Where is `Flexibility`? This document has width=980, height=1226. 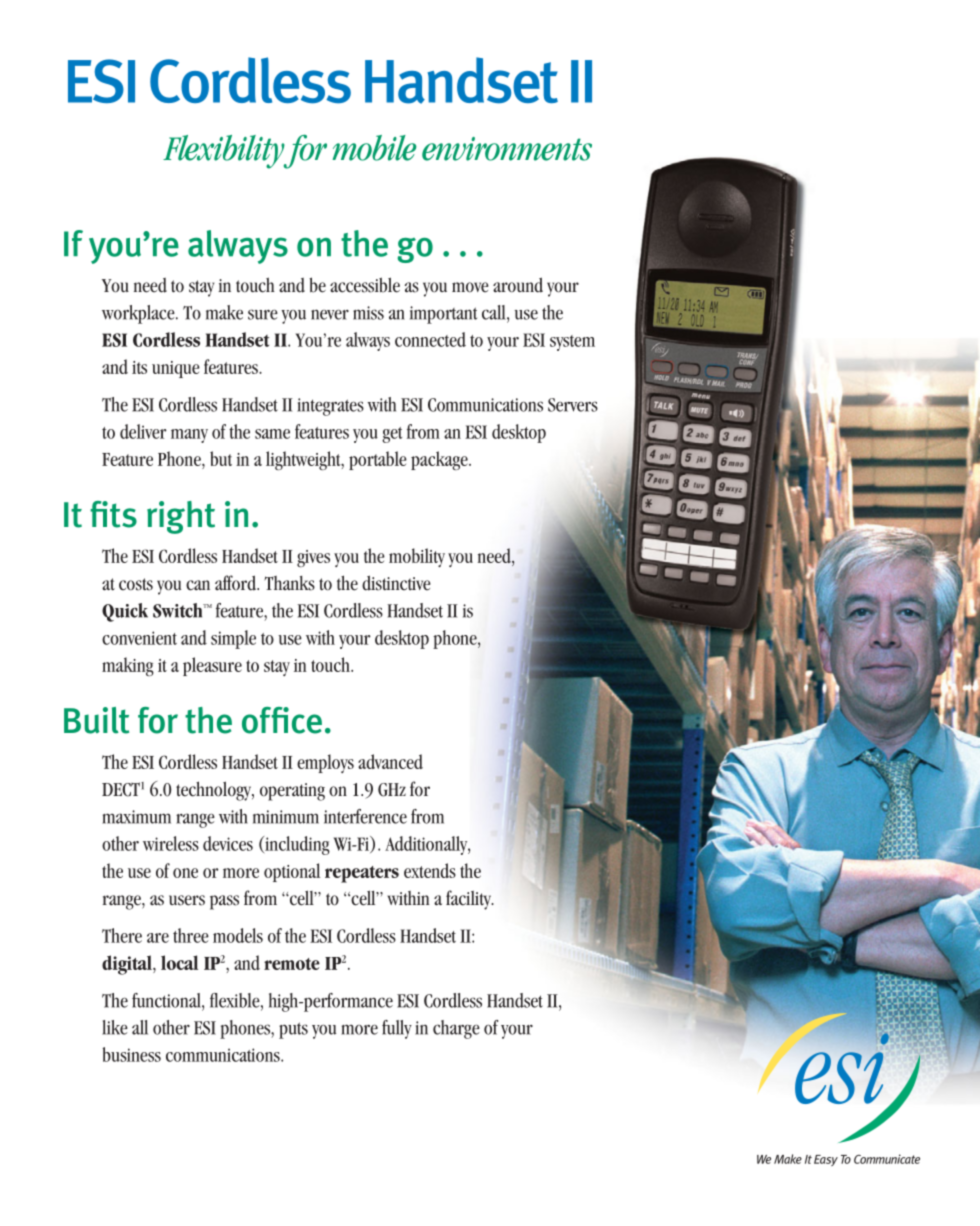
Flexibility is located at coordinates (225, 152).
